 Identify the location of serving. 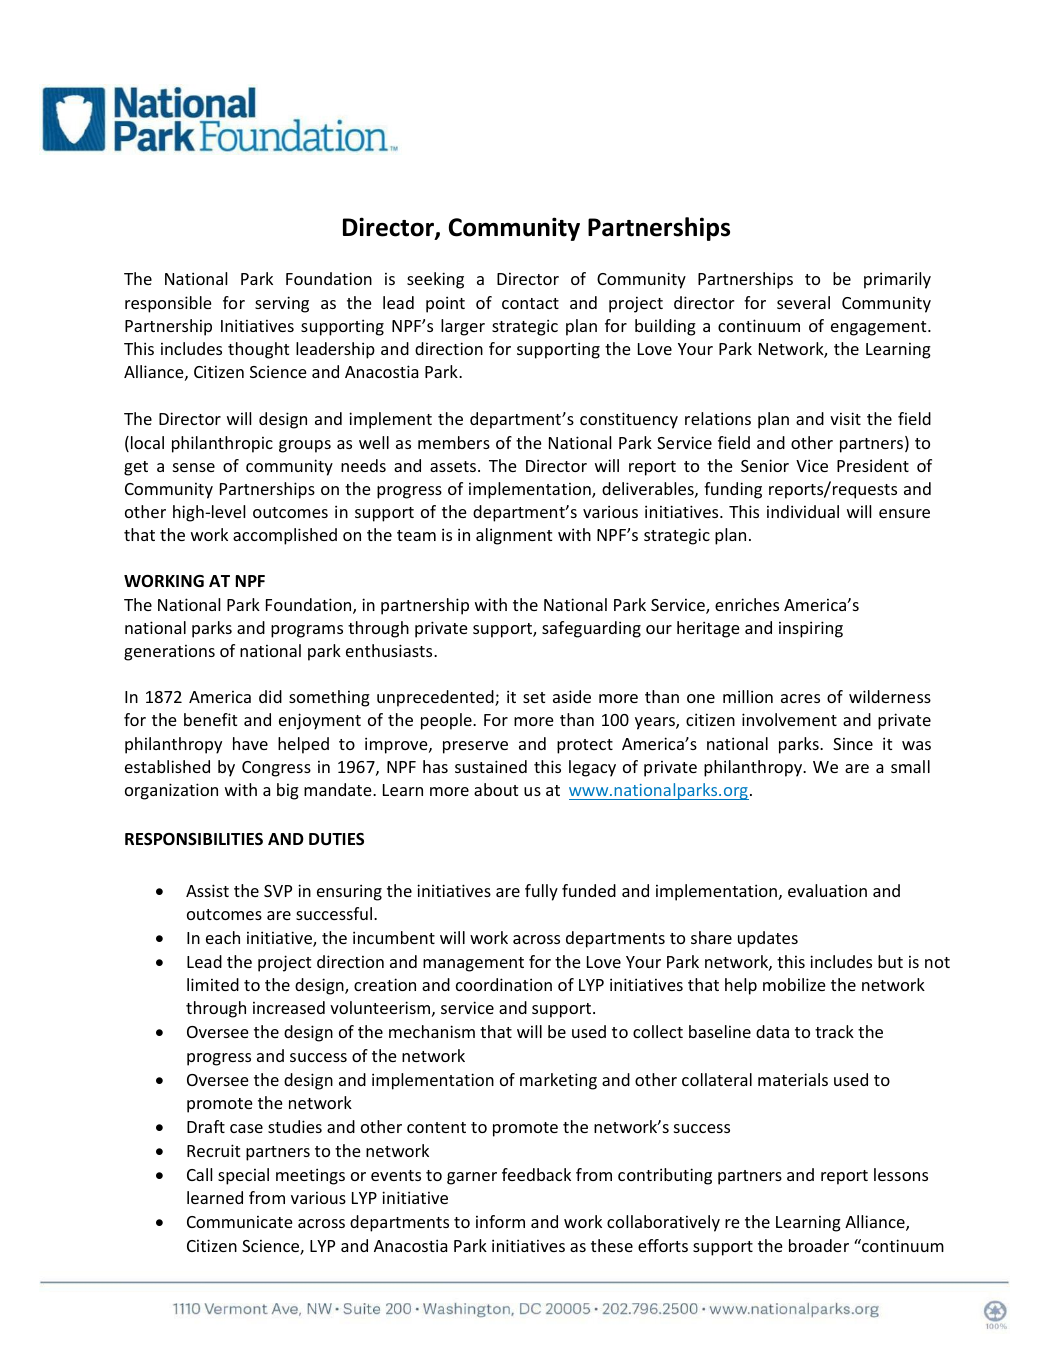
(282, 304).
